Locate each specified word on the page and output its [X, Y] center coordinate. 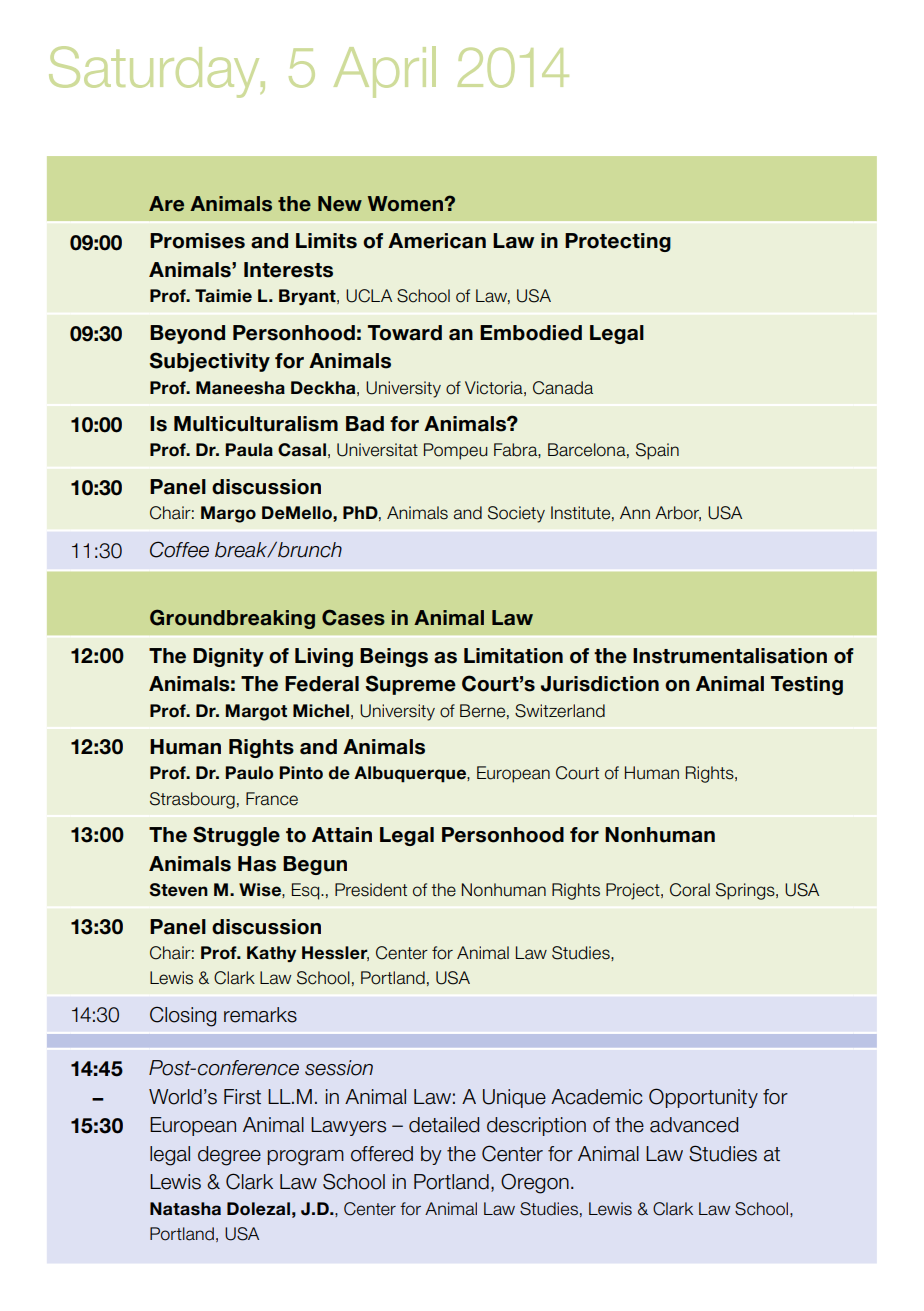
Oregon [535, 1183]
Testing [807, 685]
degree [229, 1156]
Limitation [513, 656]
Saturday [155, 72]
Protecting [618, 242]
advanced [694, 1125]
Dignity [228, 657]
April [385, 72]
